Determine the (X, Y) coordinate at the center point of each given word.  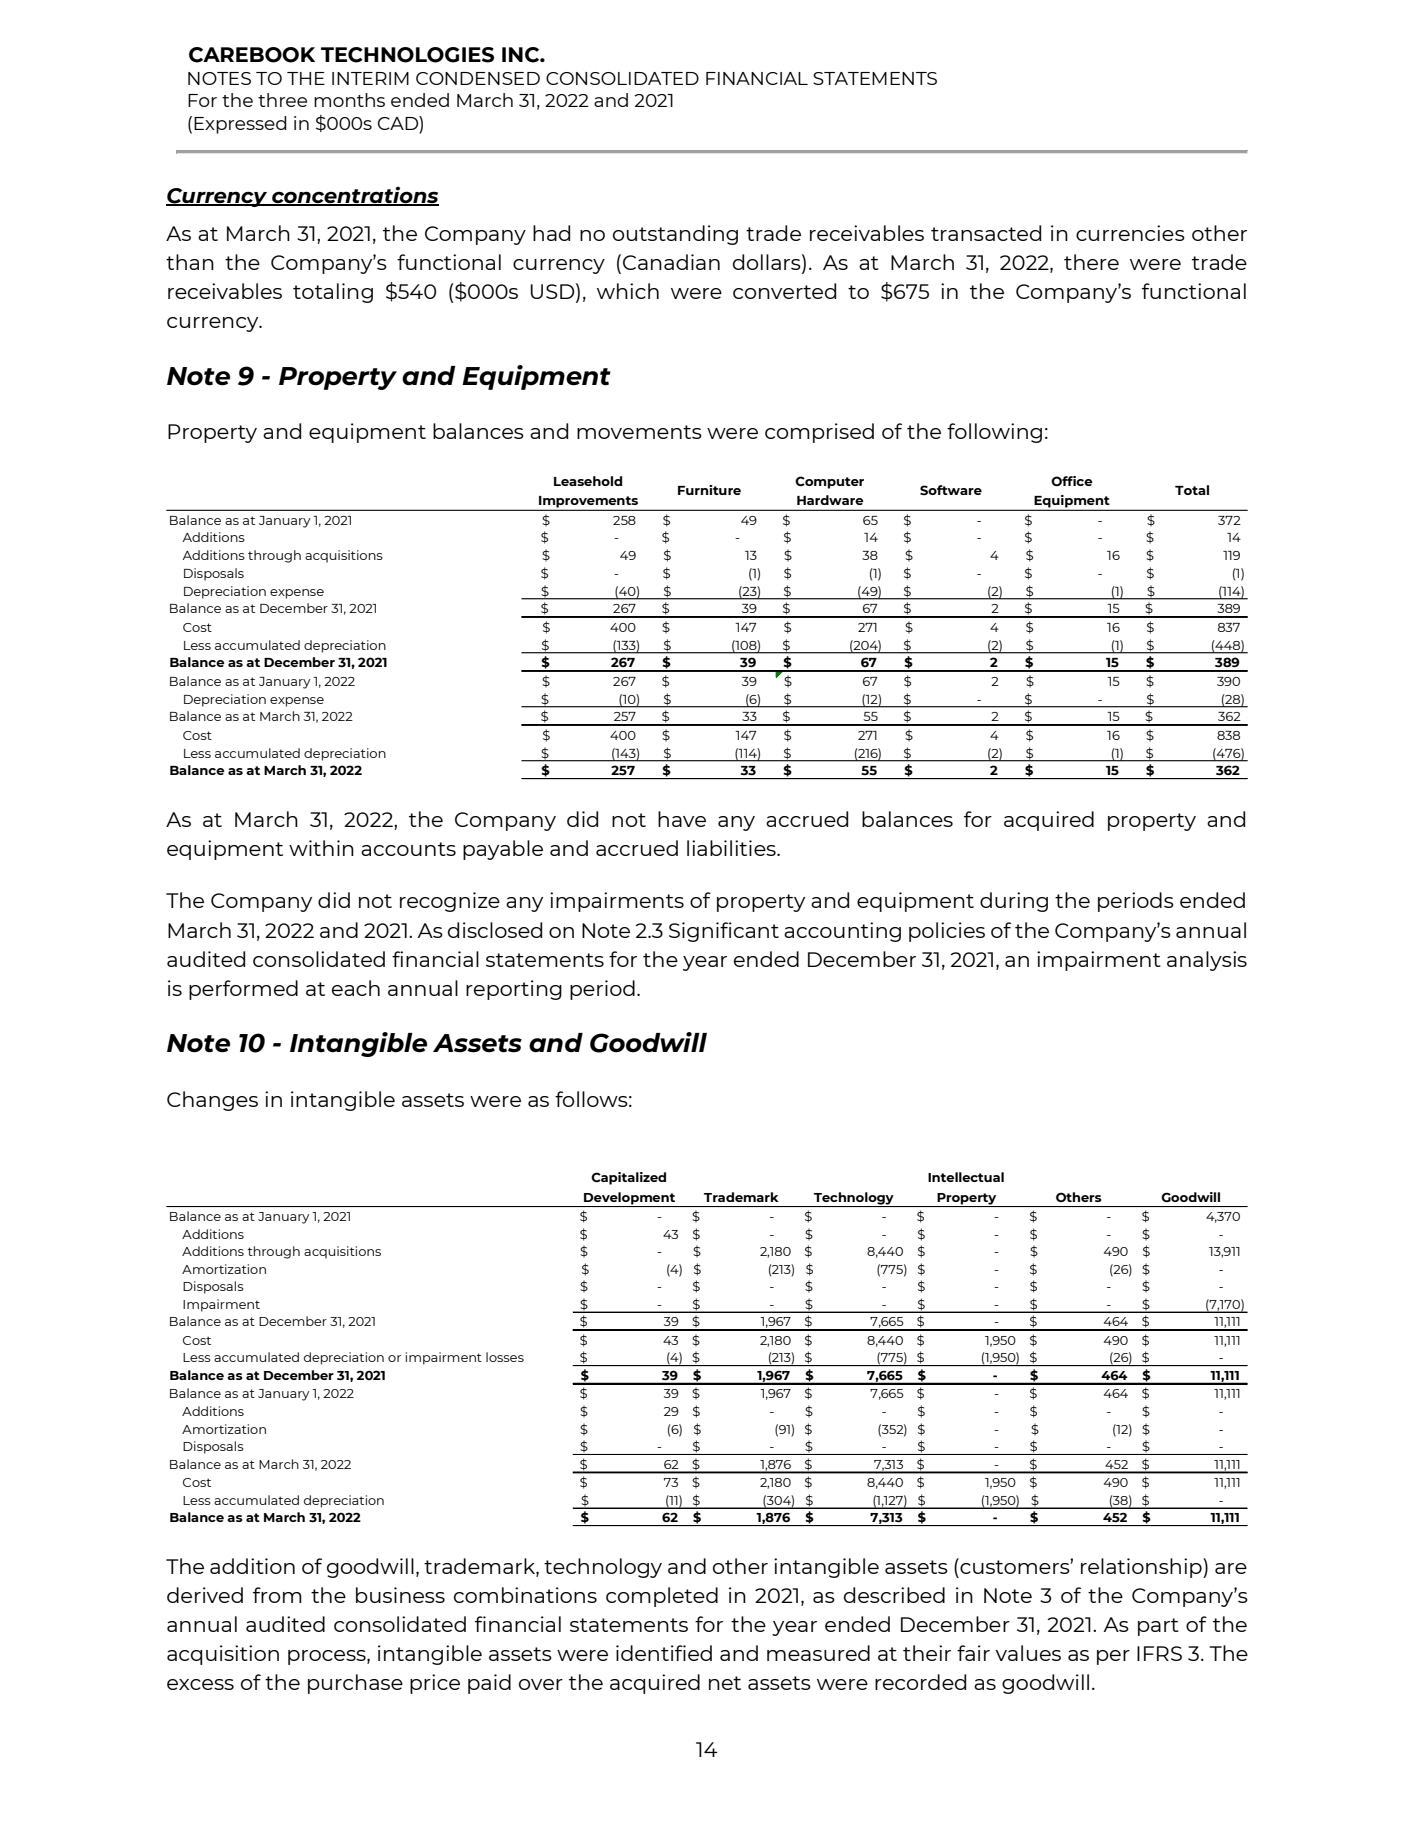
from (277, 1595)
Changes (212, 1101)
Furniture (709, 490)
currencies (1130, 233)
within (321, 848)
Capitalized (628, 1178)
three (282, 100)
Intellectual (966, 1177)
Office (1072, 481)
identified (664, 1653)
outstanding (675, 235)
